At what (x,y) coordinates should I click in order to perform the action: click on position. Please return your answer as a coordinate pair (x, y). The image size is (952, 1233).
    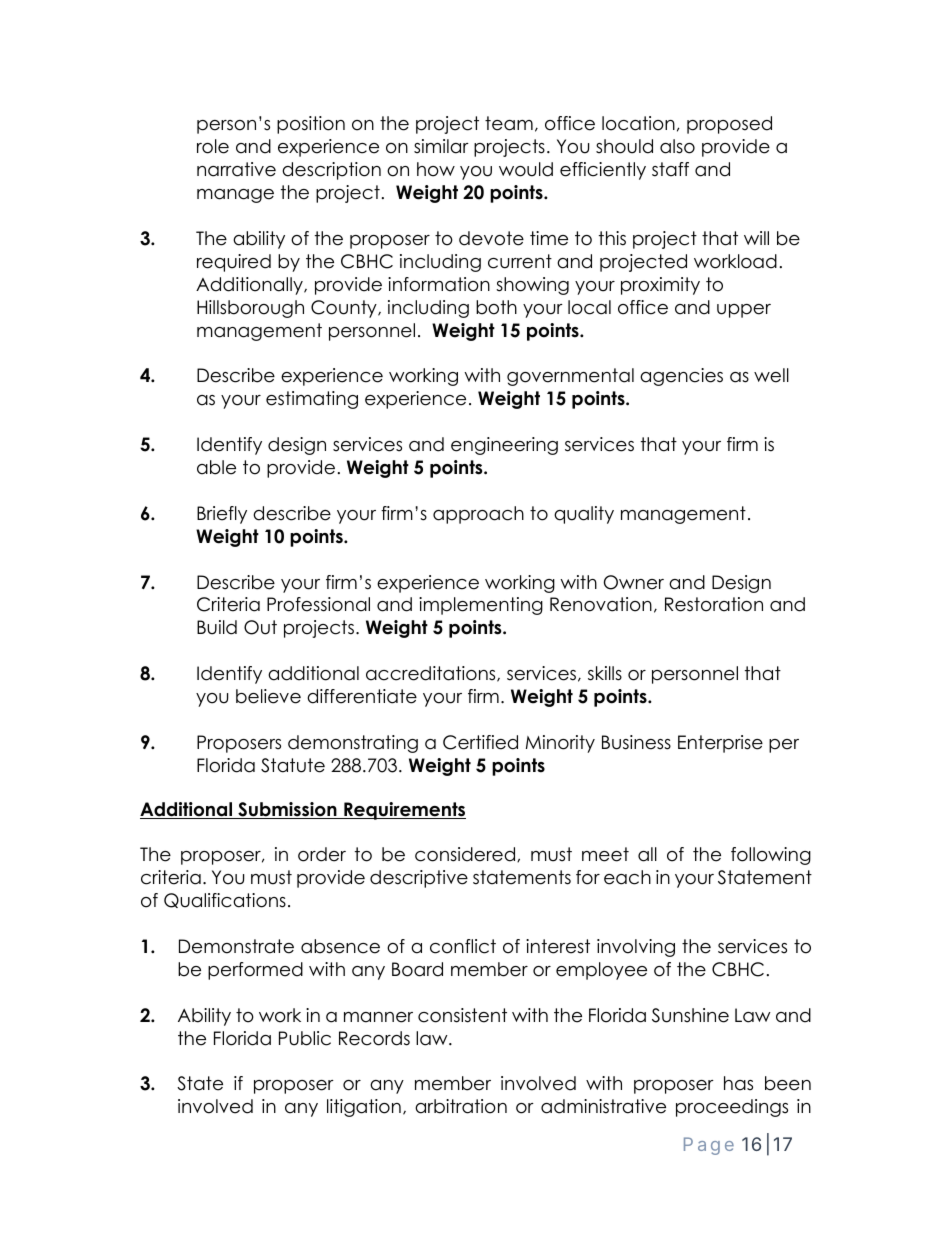
    Looking at the image, I should click on (311, 125).
